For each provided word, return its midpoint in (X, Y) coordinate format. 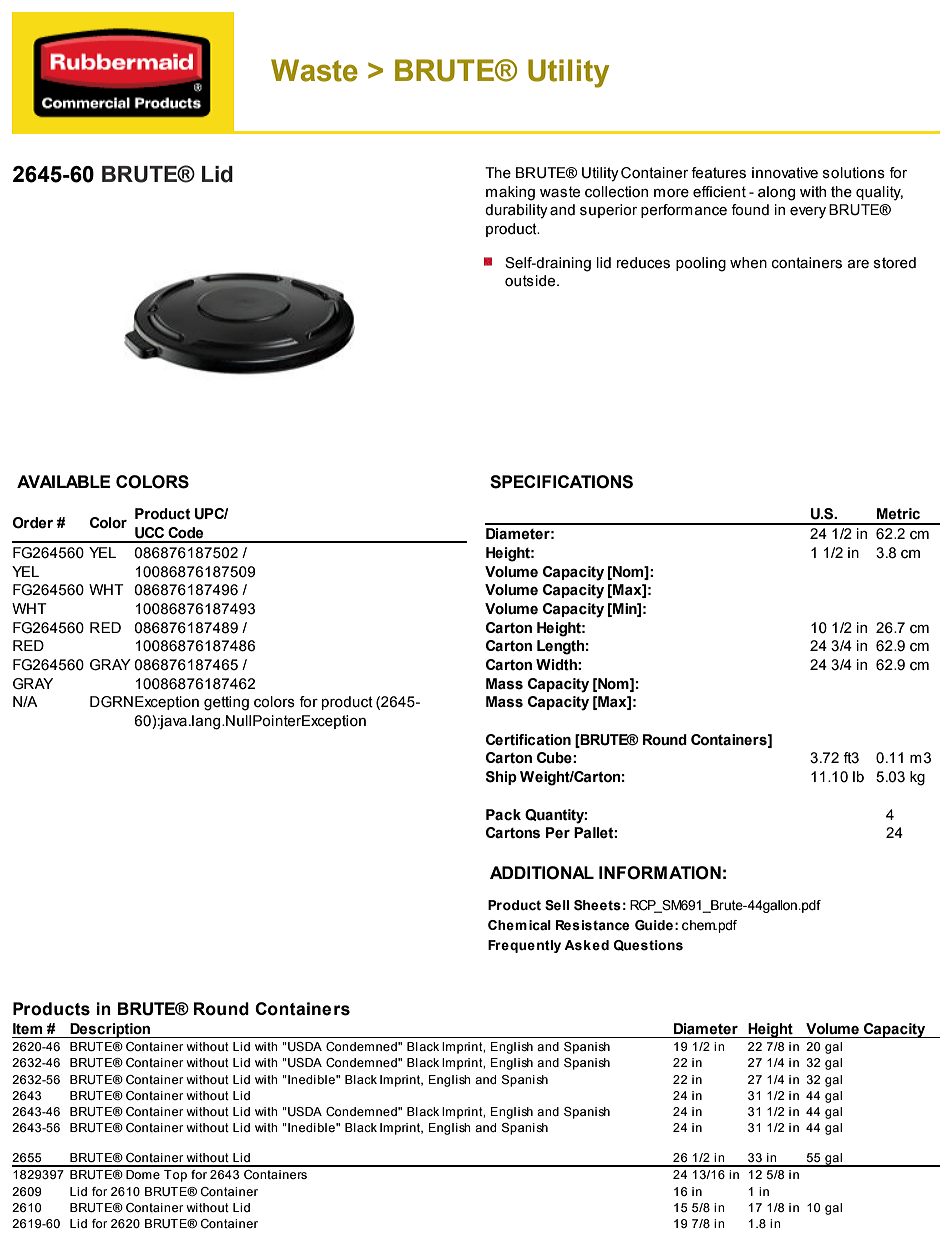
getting (226, 703)
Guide (654, 925)
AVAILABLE (64, 481)
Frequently (524, 946)
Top (175, 1176)
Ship (501, 778)
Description (110, 1030)
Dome (143, 1174)
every (808, 213)
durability (516, 211)
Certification (528, 740)
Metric (898, 514)
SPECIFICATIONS (561, 482)
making (510, 193)
